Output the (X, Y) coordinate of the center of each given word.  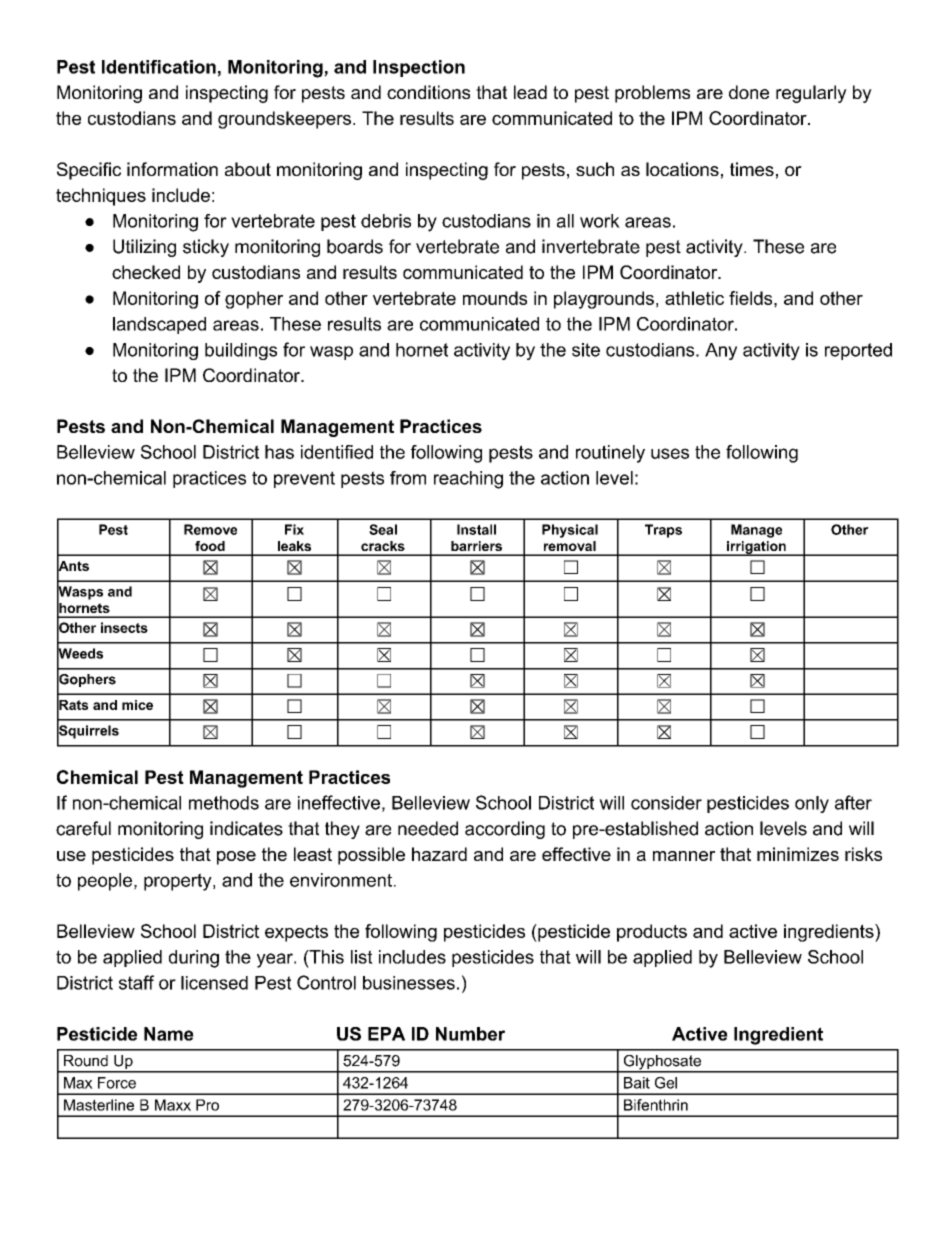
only (812, 804)
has (279, 452)
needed (428, 828)
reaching (468, 480)
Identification (159, 67)
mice (137, 705)
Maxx (173, 1105)
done (749, 92)
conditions (428, 92)
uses (670, 453)
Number (470, 1034)
